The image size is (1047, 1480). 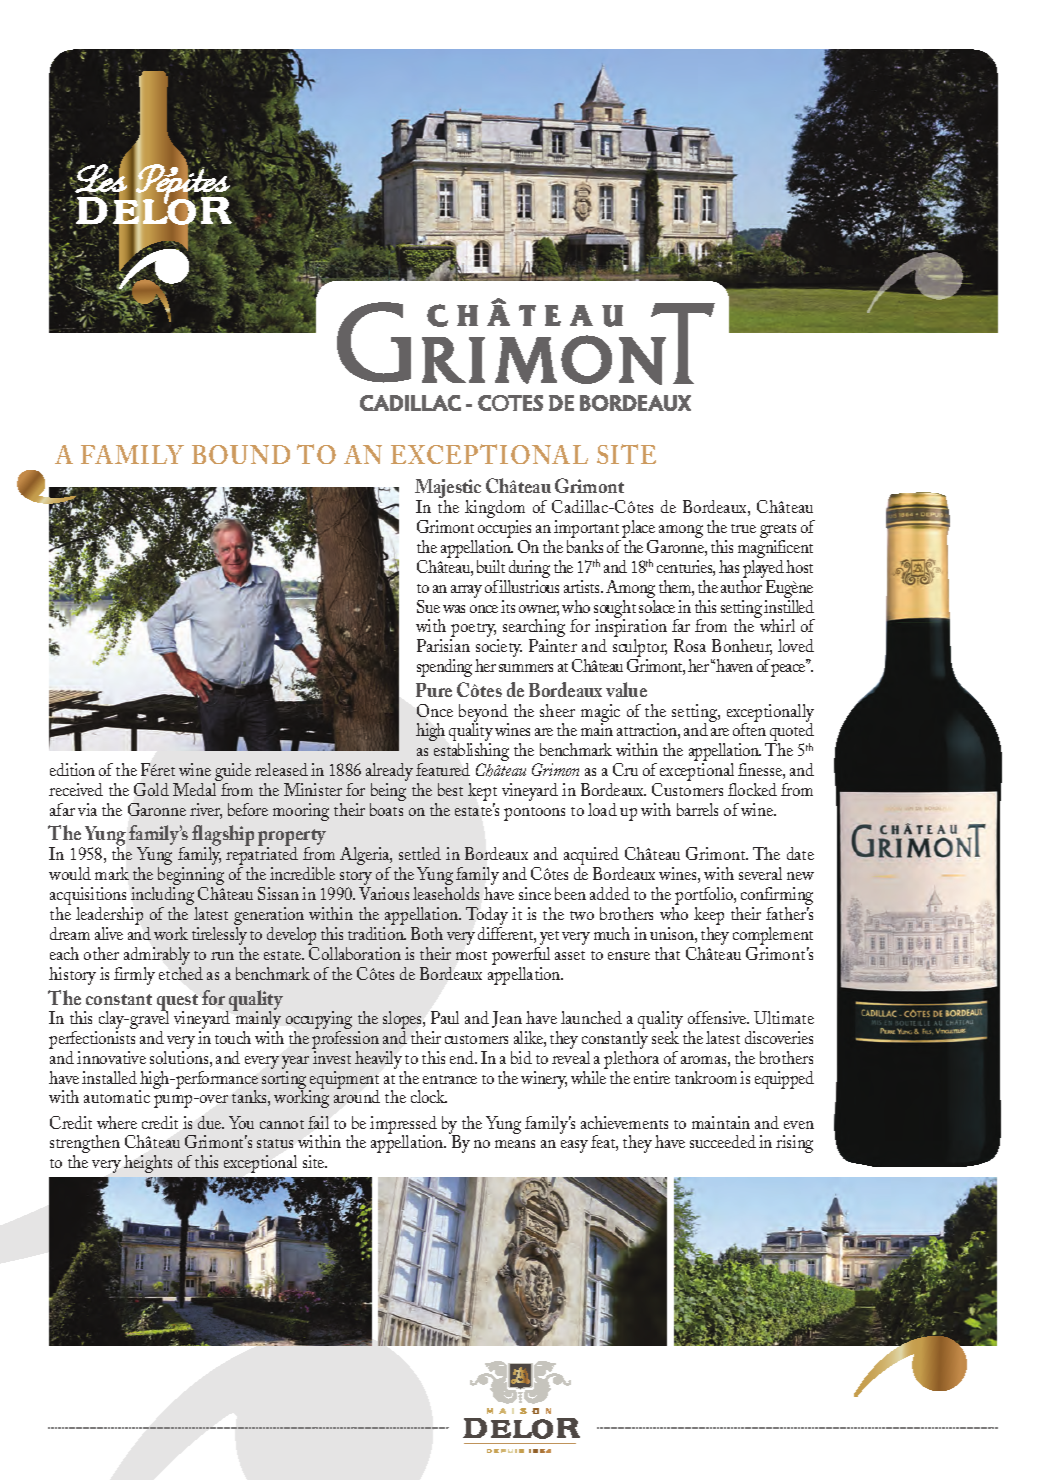 I want to click on BOUND, so click(x=241, y=454).
